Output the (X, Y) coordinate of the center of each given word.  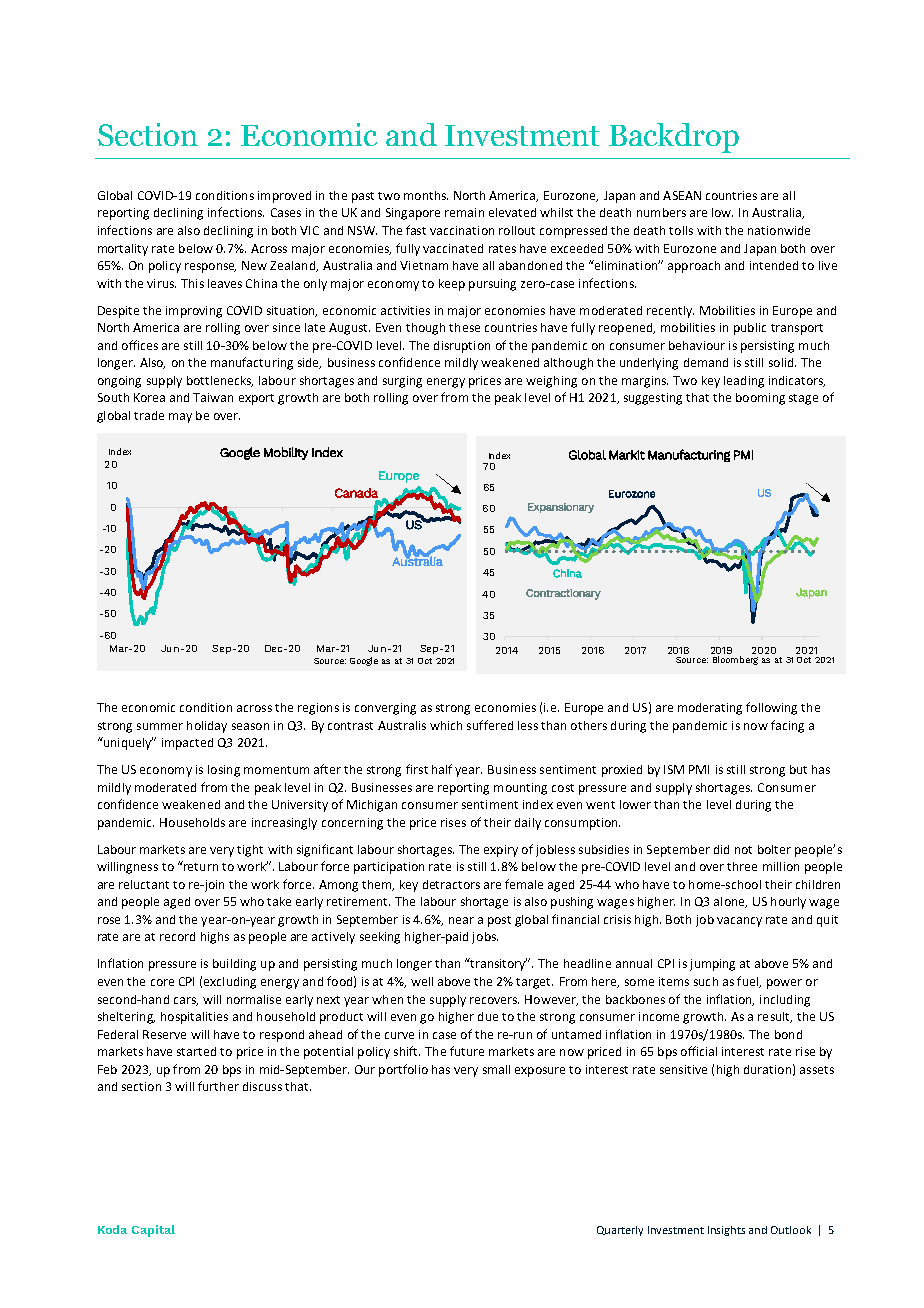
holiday (207, 727)
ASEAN (682, 195)
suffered (490, 725)
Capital (153, 1231)
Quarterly (620, 1231)
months (426, 195)
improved (284, 197)
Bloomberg (735, 660)
